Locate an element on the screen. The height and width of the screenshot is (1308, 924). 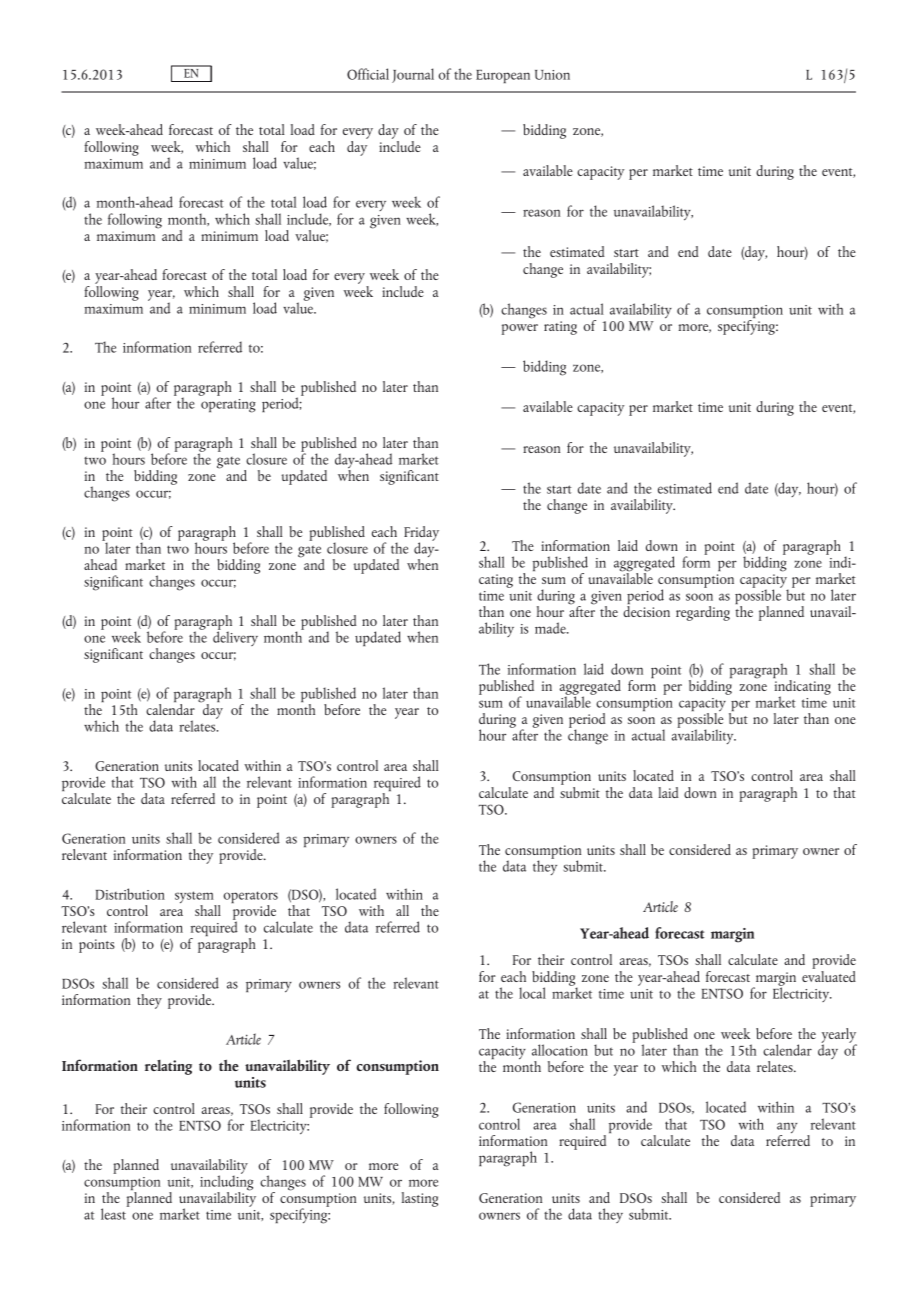
Union is located at coordinates (552, 75).
